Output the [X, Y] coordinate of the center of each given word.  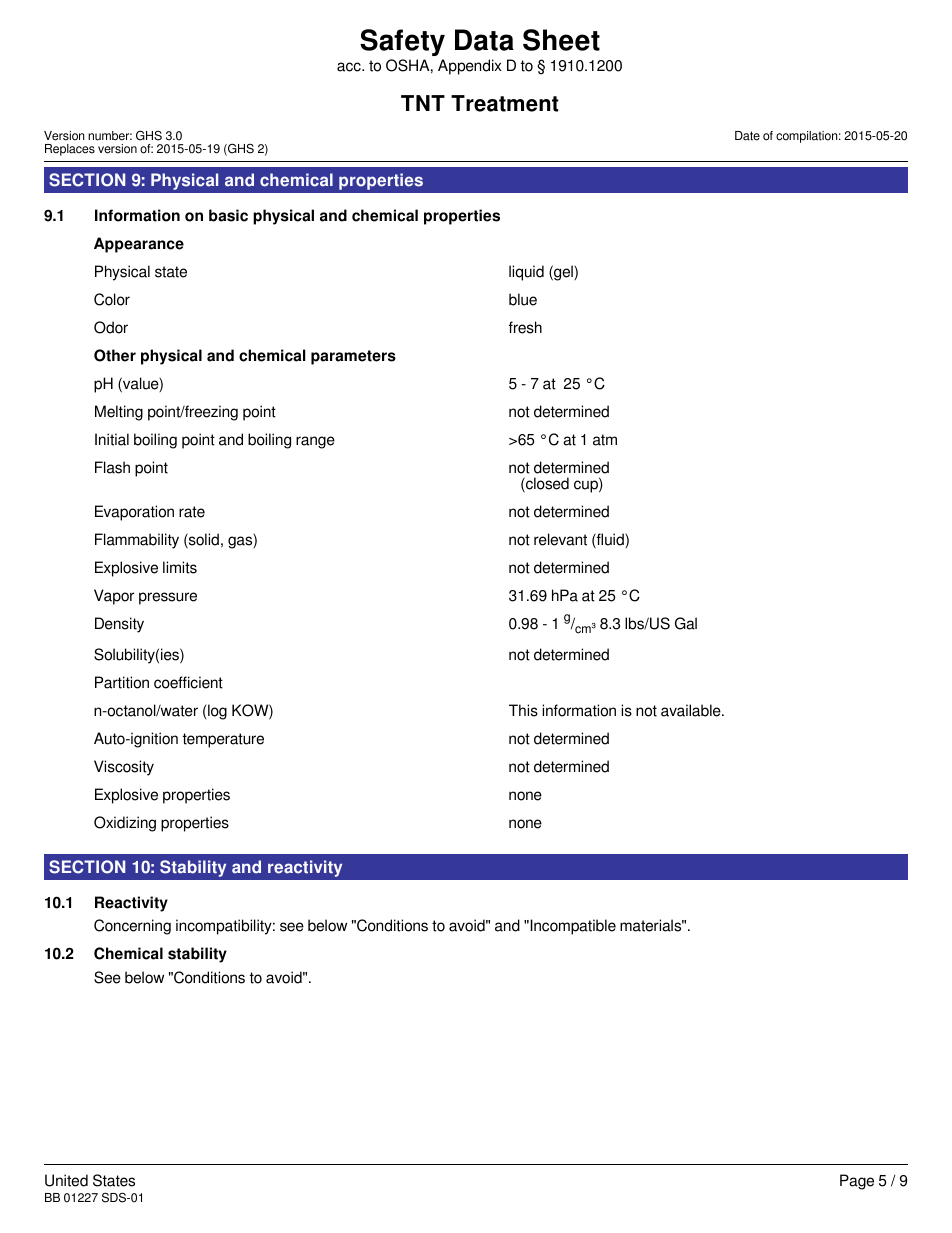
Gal [686, 623]
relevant [560, 539]
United [66, 1180]
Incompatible [572, 927]
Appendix [469, 67]
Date [747, 136]
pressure [168, 598]
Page [857, 1182]
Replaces [70, 150]
